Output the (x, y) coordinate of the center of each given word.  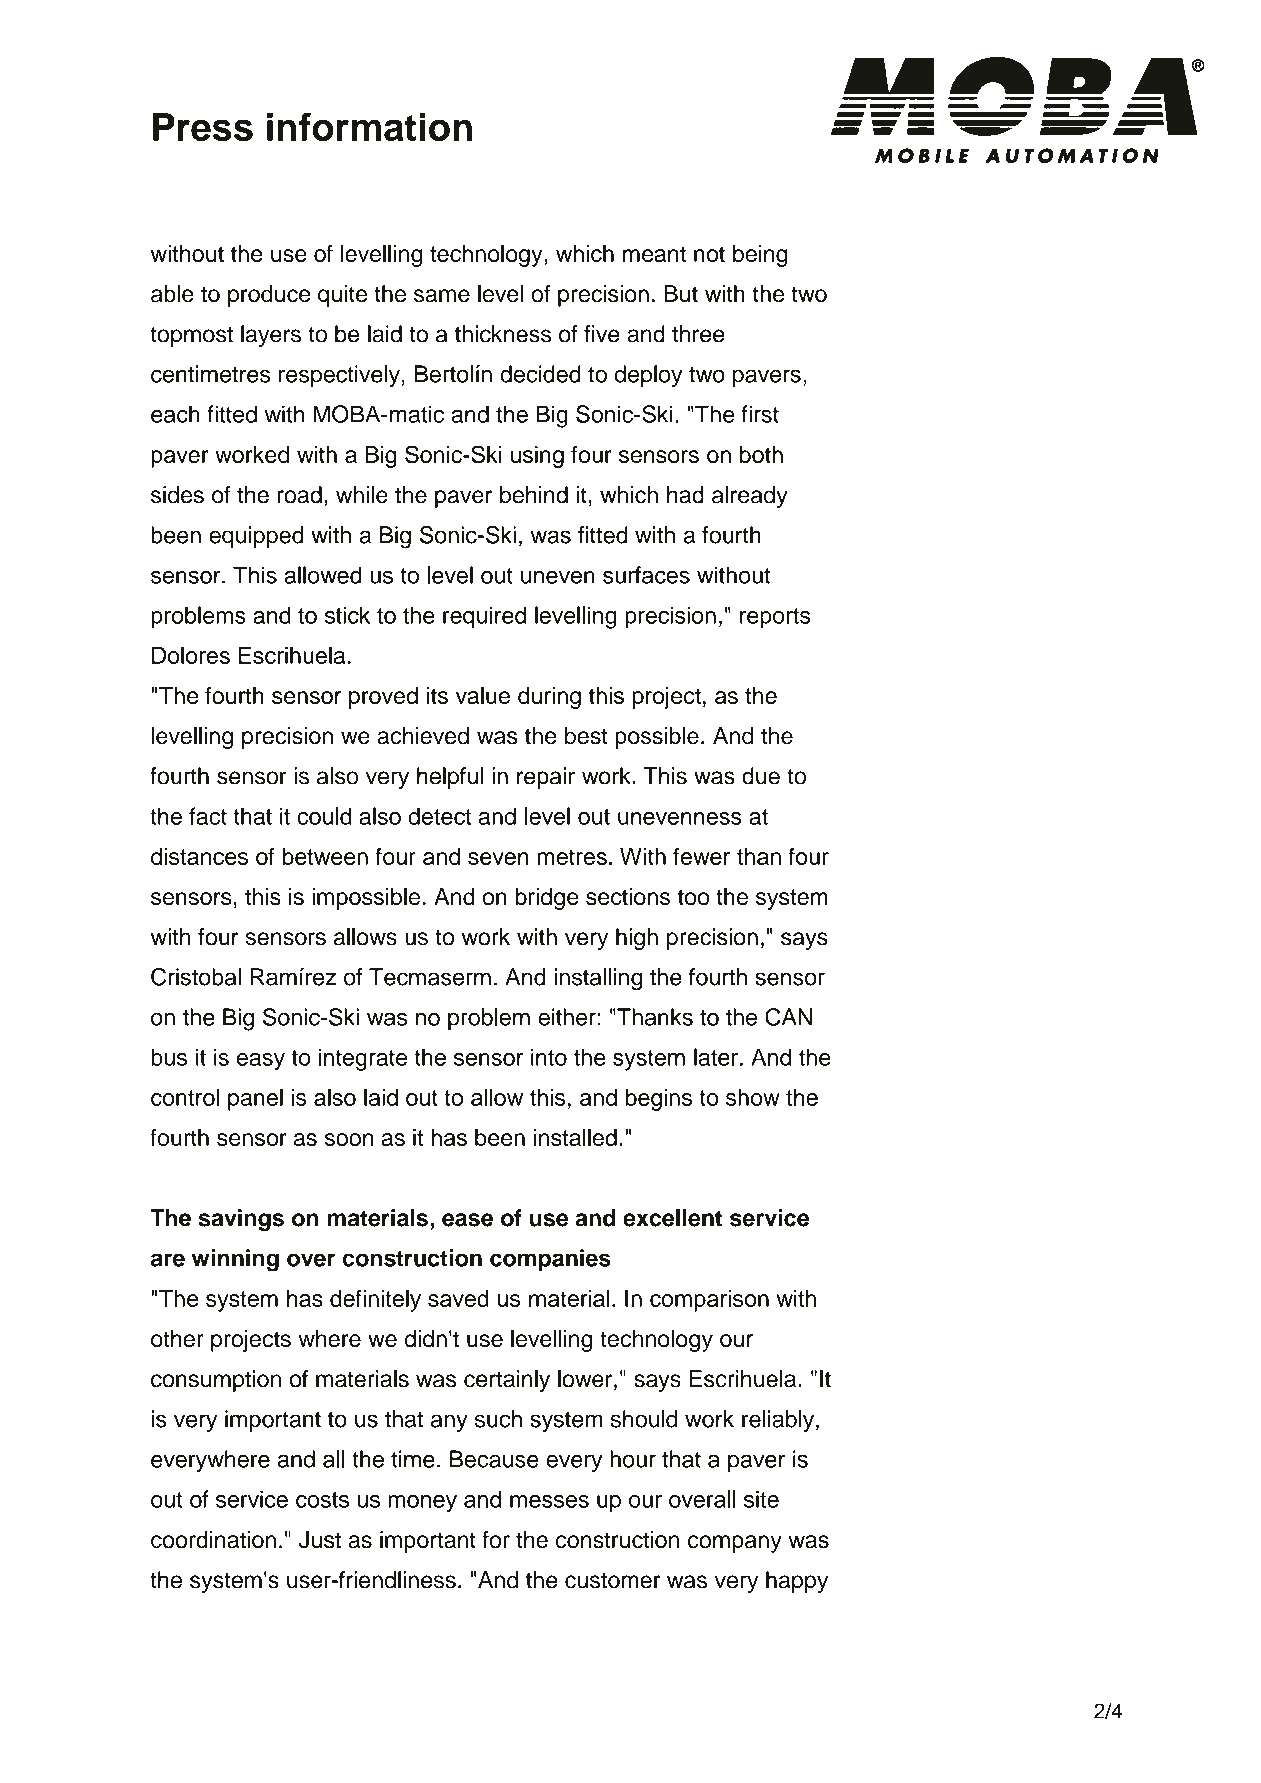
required (484, 617)
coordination (213, 1540)
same (442, 296)
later (716, 1057)
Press (203, 127)
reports (775, 618)
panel (255, 1099)
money (422, 1504)
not (709, 254)
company (735, 1544)
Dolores (191, 655)
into (549, 1057)
